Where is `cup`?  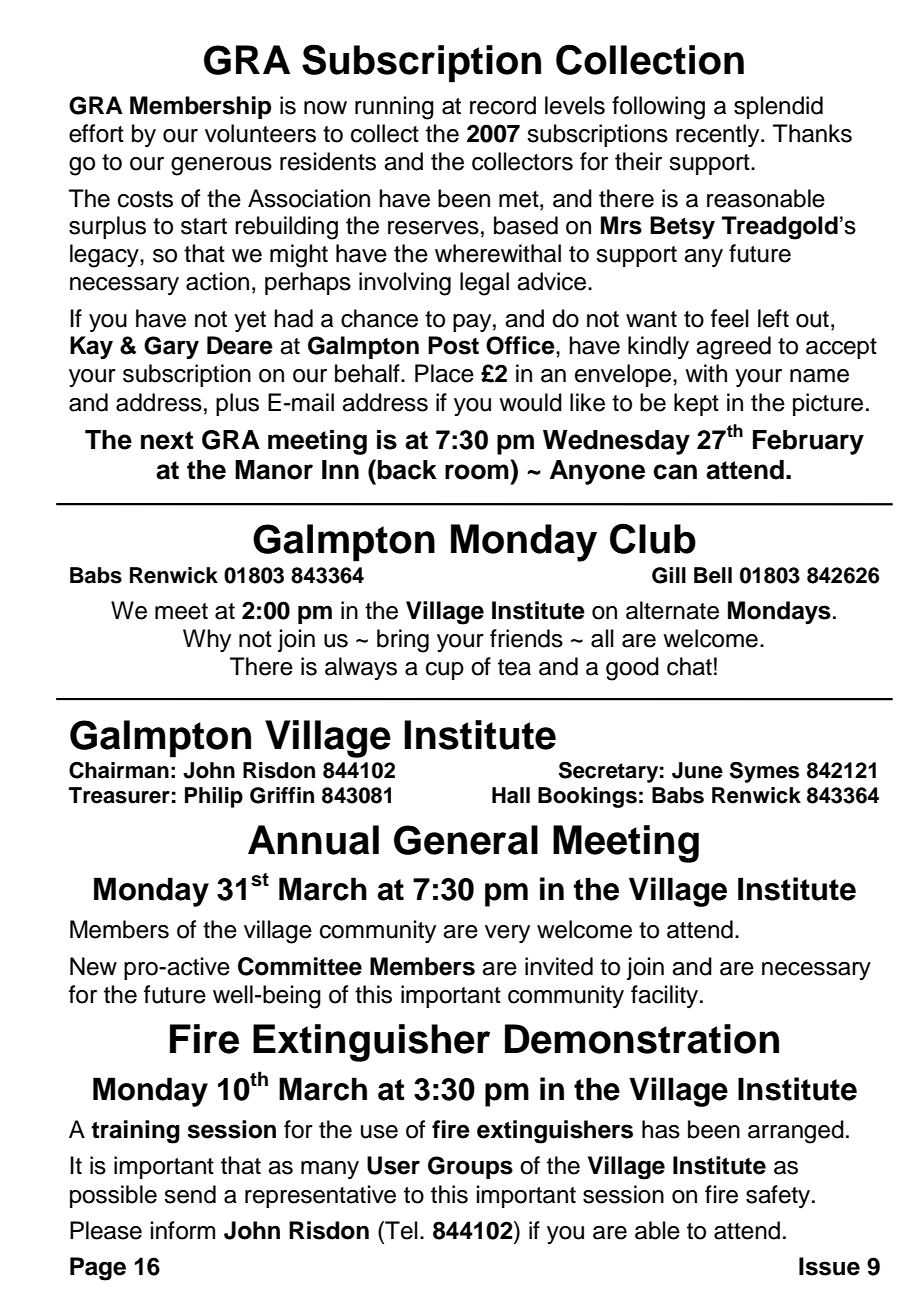
cup is located at coordinates (445, 671).
